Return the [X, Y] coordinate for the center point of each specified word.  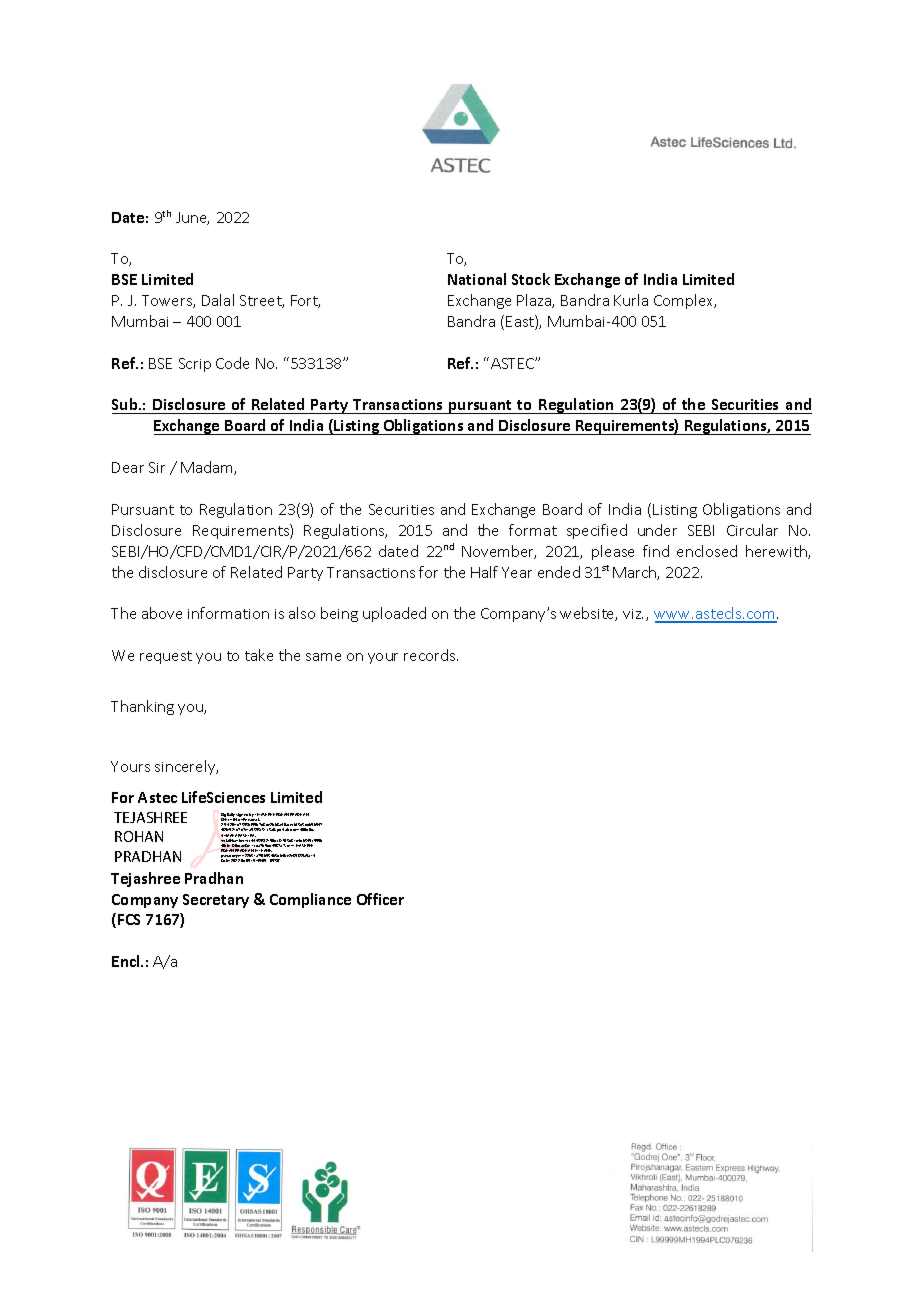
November [499, 552]
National [477, 279]
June [192, 218]
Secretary [216, 901]
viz [633, 614]
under [657, 530]
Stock [531, 279]
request [166, 657]
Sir [157, 467]
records [431, 655]
